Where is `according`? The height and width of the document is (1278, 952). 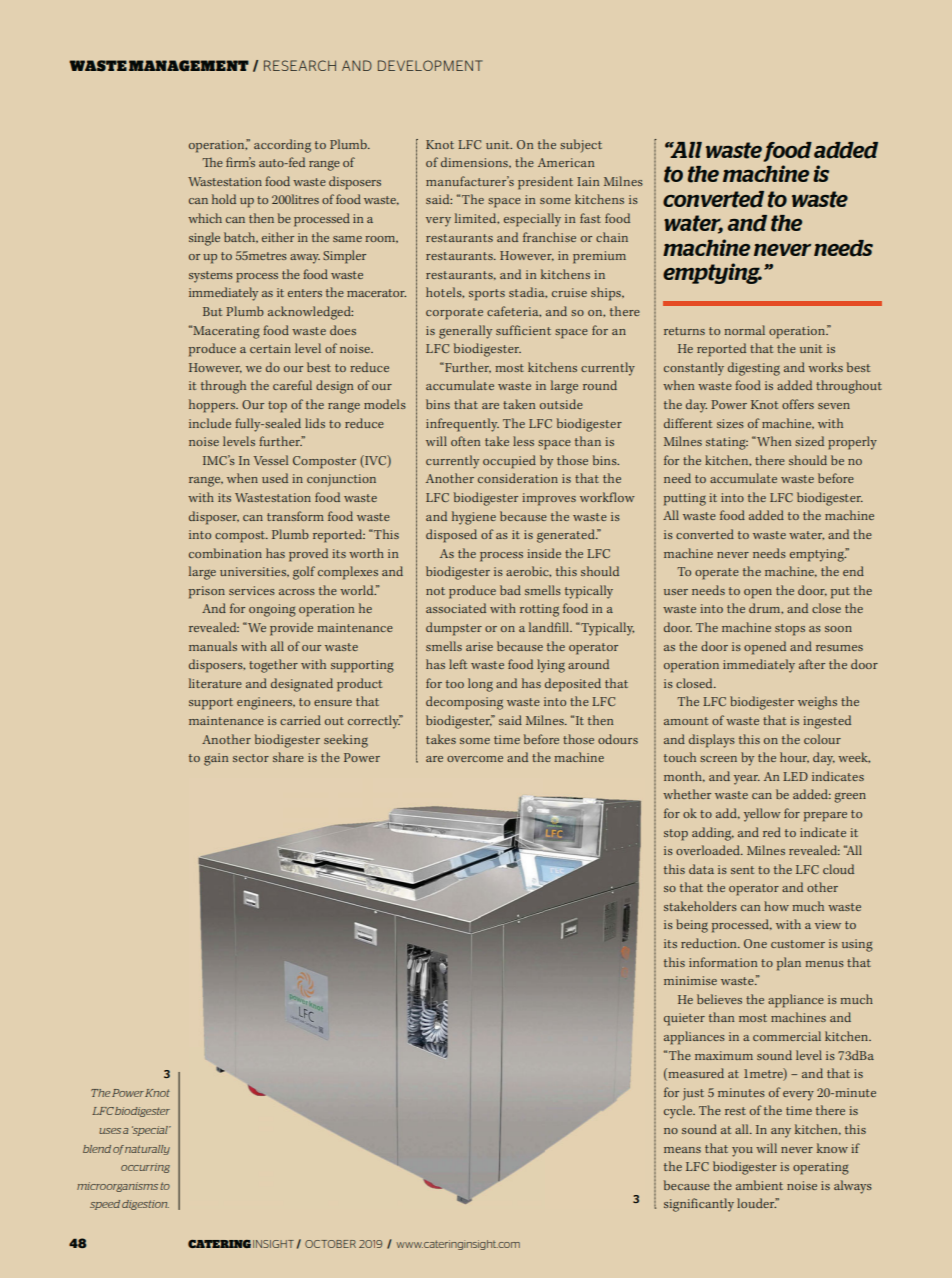 according is located at coordinates (282, 146).
